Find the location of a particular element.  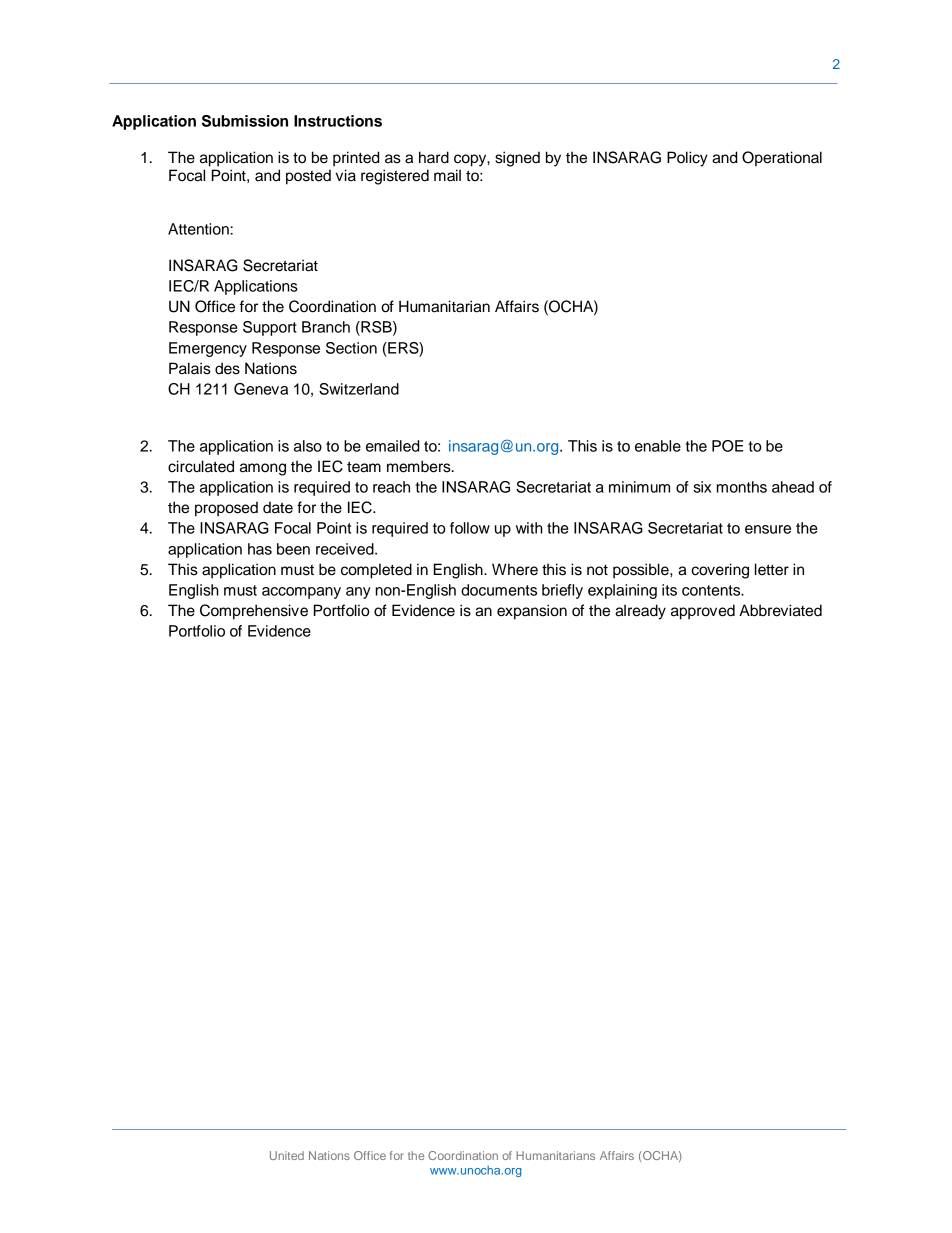

Geneva is located at coordinates (261, 389).
